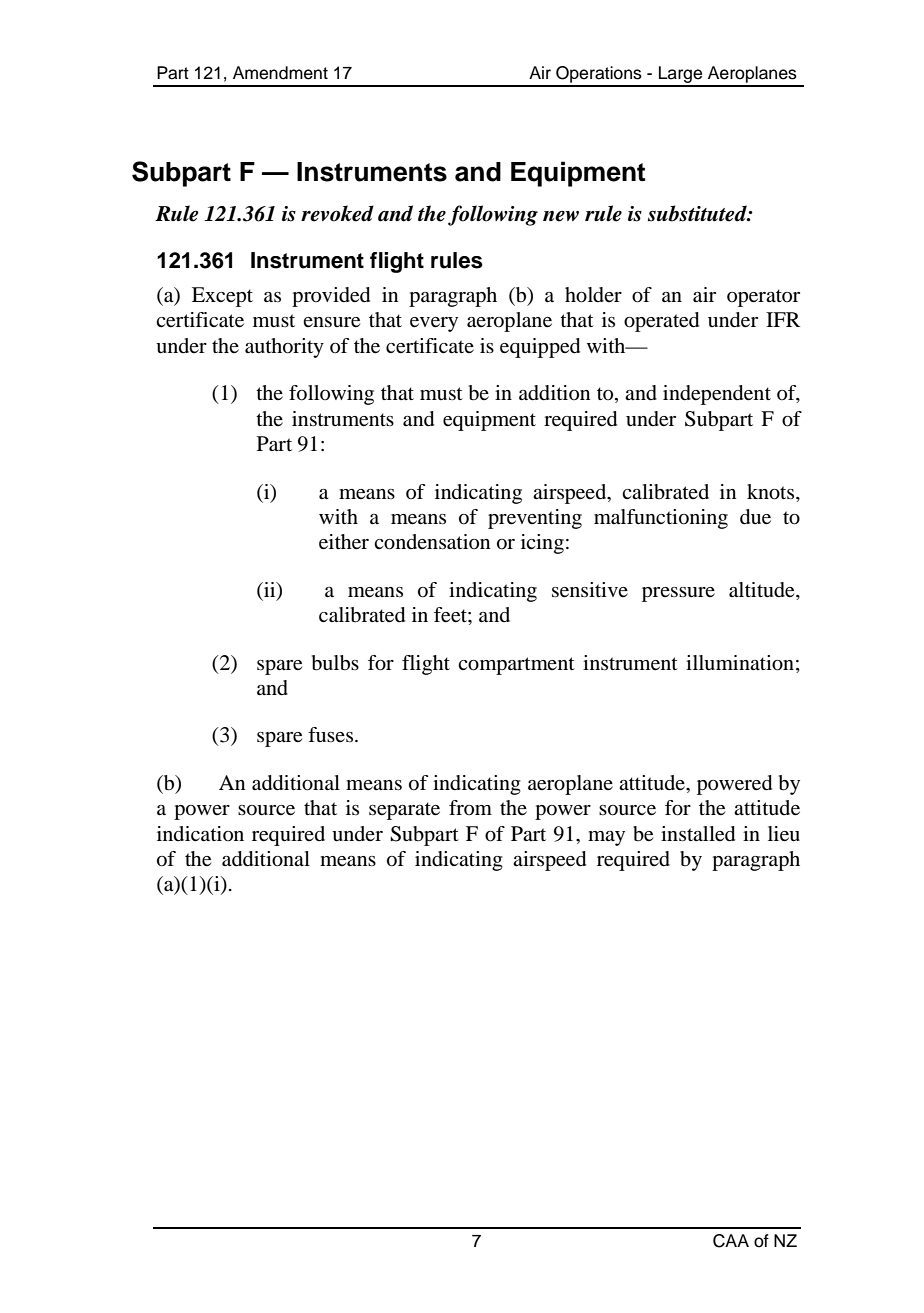  What do you see at coordinates (590, 590) in the screenshot?
I see `sensitive` at bounding box center [590, 590].
